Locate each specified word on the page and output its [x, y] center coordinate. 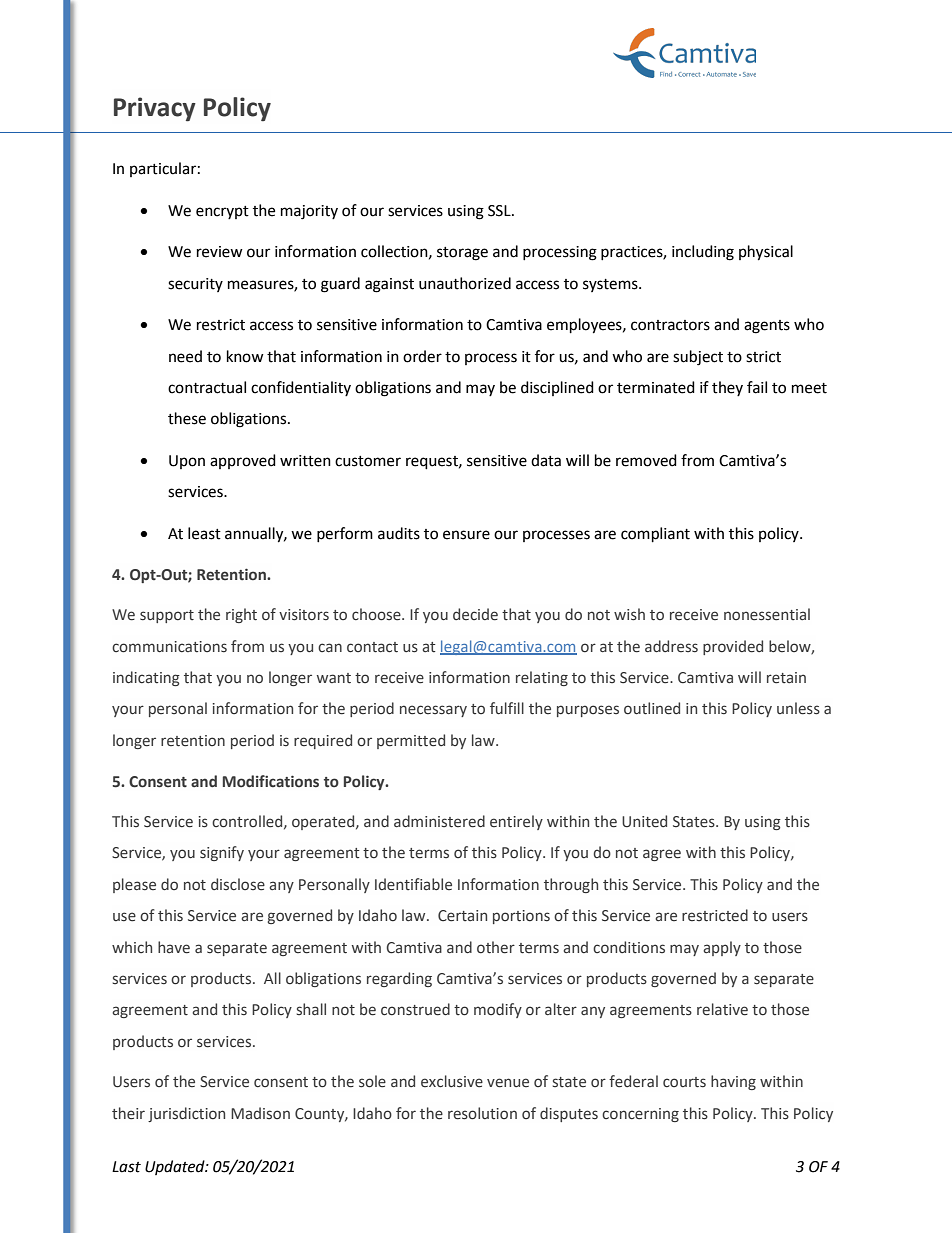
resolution [482, 1113]
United [644, 821]
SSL [500, 211]
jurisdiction [186, 1114]
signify [222, 853]
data [546, 460]
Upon [187, 462]
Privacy [155, 109]
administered [439, 821]
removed [646, 460]
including [703, 253]
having [733, 1082]
